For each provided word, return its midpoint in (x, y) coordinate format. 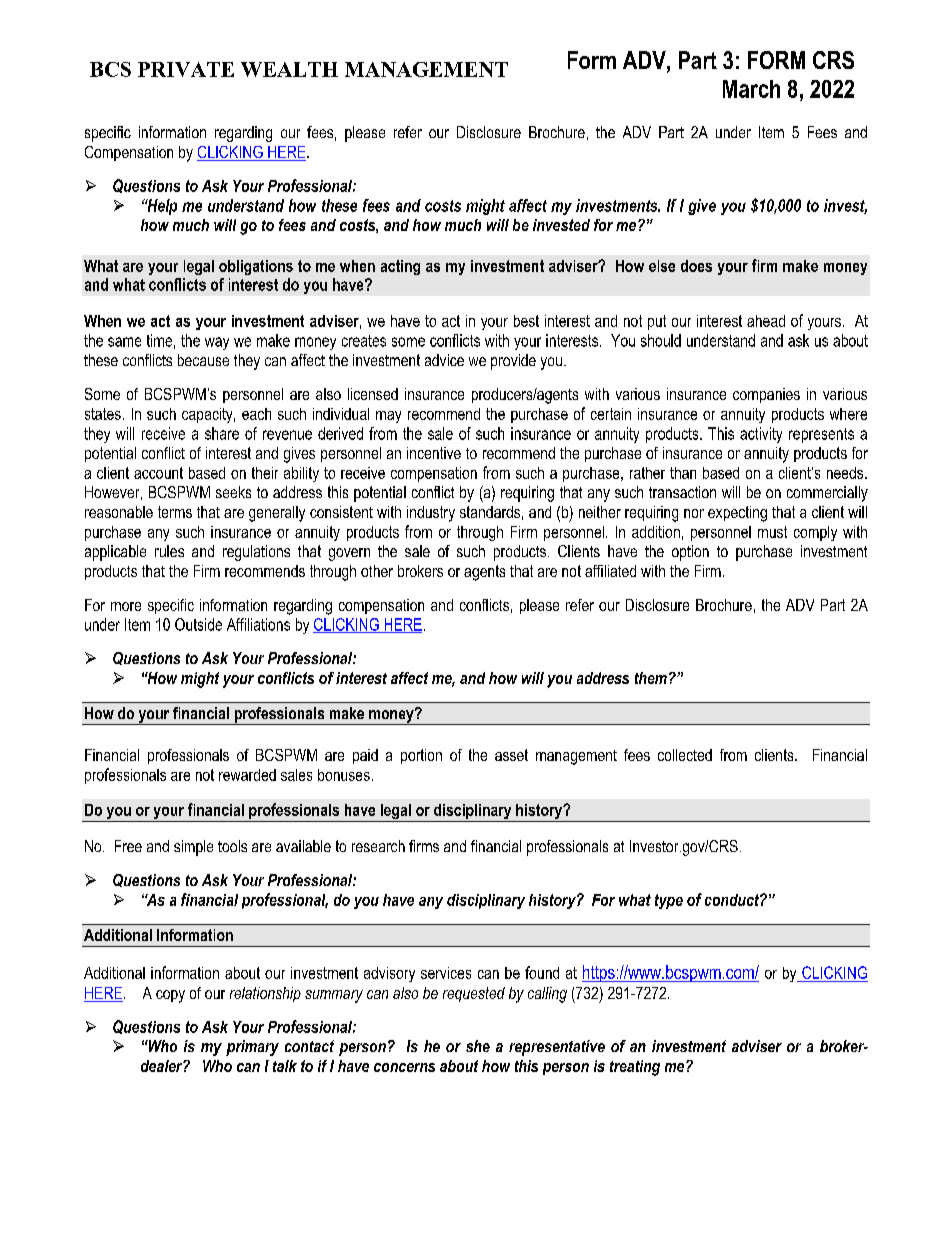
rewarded (247, 775)
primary (252, 1048)
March (751, 89)
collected (685, 755)
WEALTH (289, 69)
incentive (434, 453)
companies (766, 395)
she (478, 1046)
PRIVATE (186, 69)
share (222, 433)
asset (511, 755)
